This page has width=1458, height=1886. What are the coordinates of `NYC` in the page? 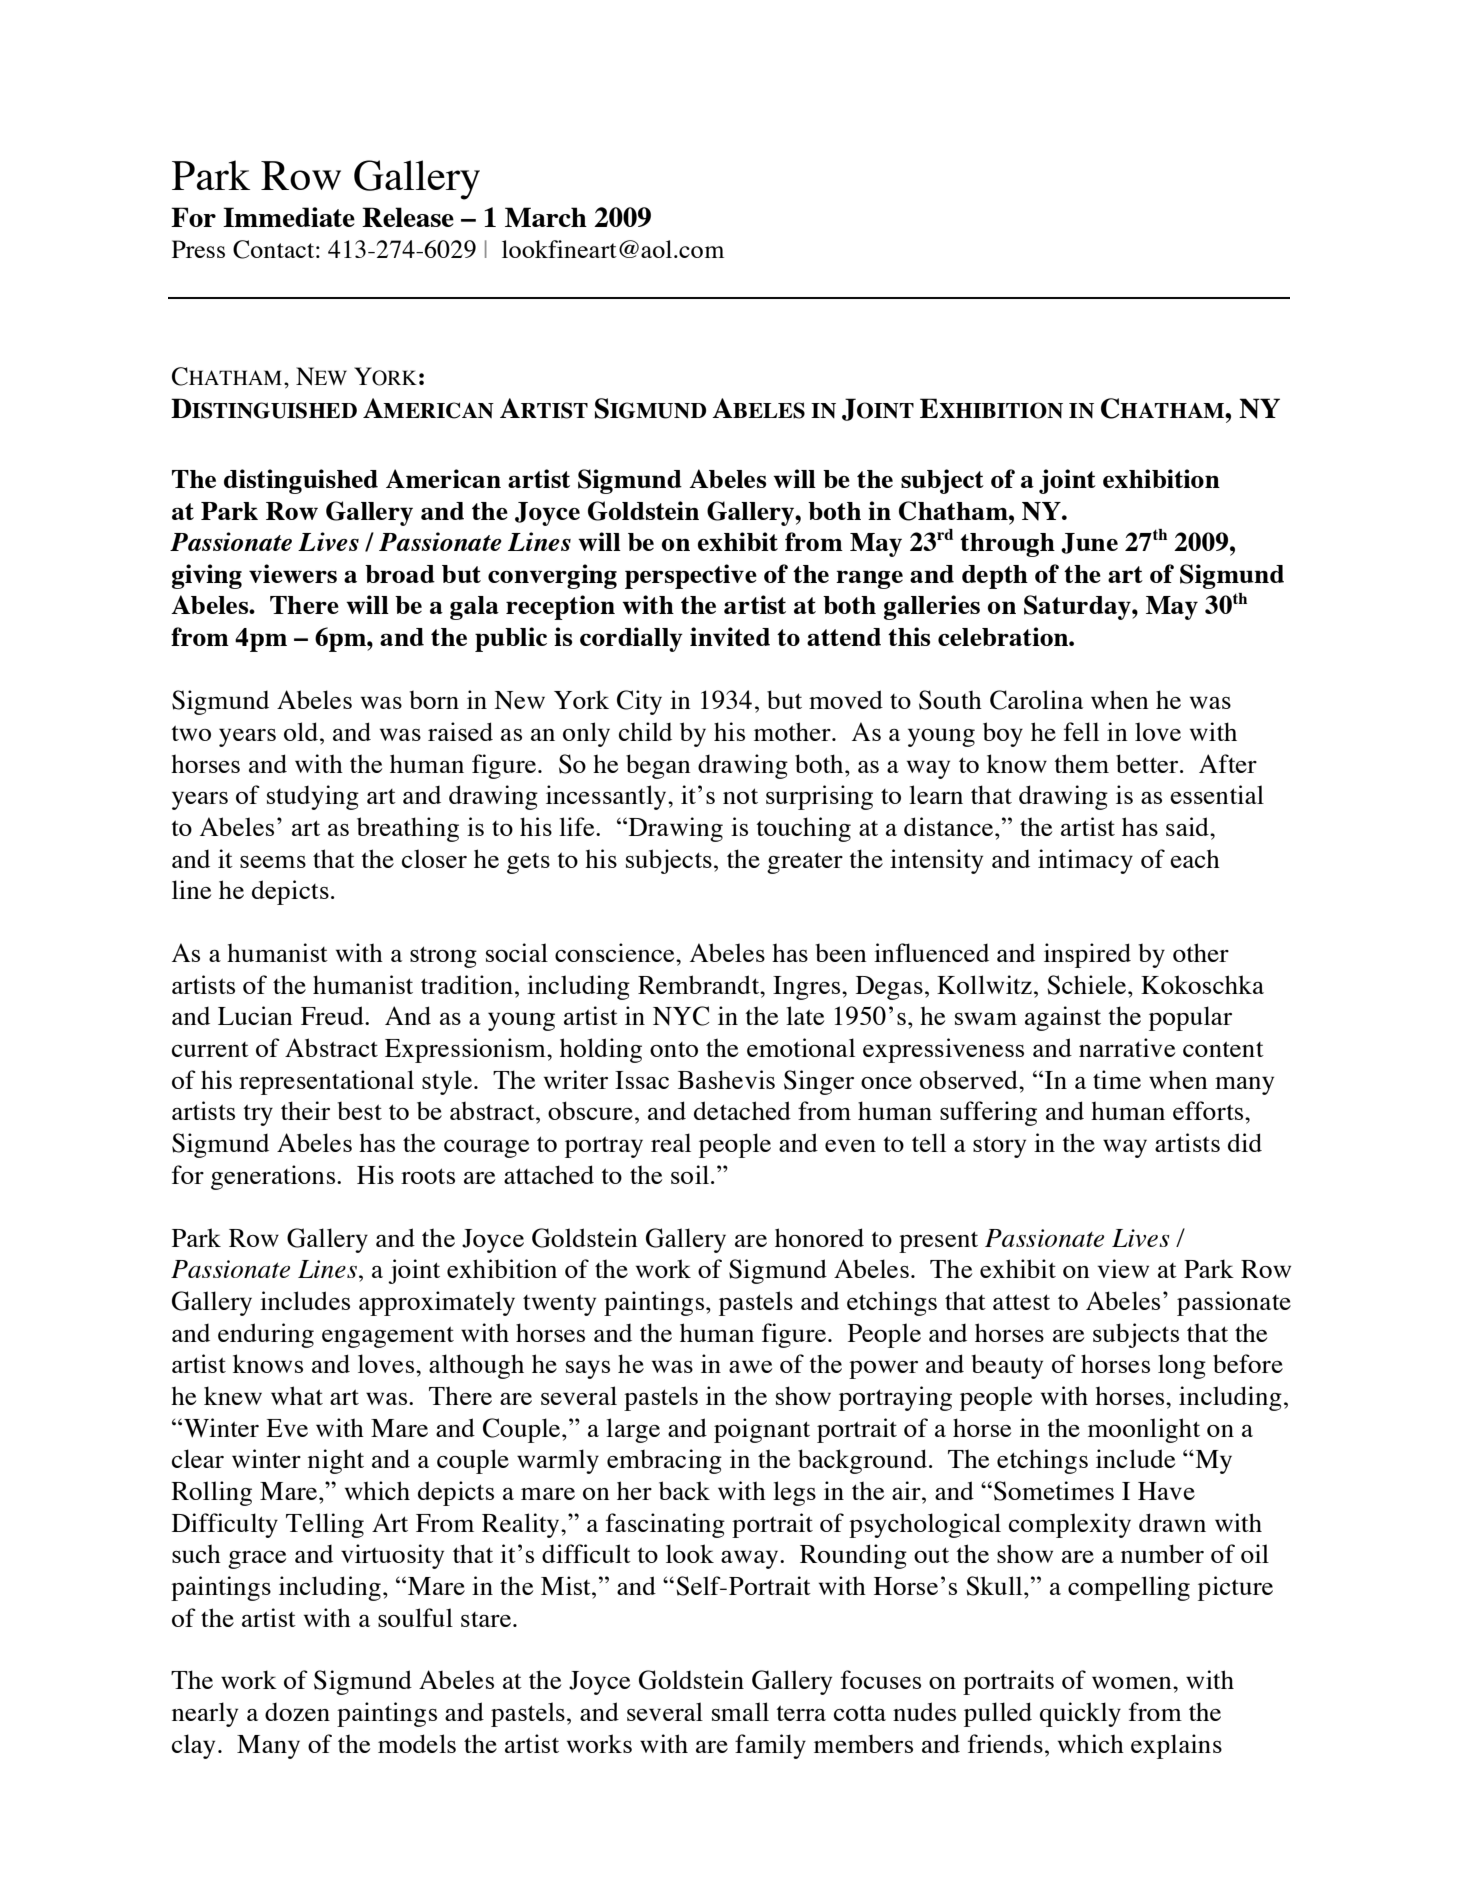 It's located at (681, 1016).
